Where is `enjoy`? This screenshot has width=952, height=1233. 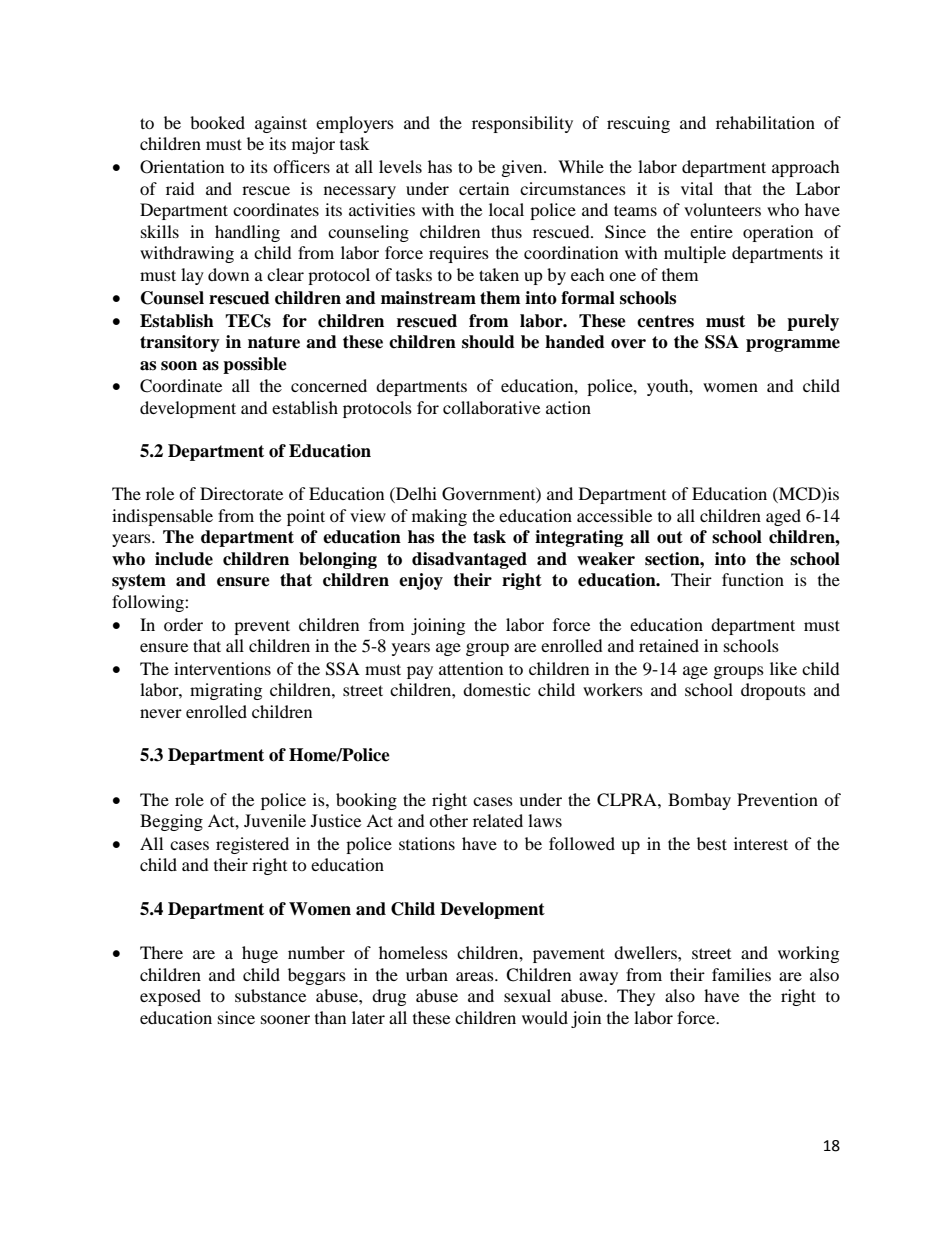 enjoy is located at coordinates (421, 581).
